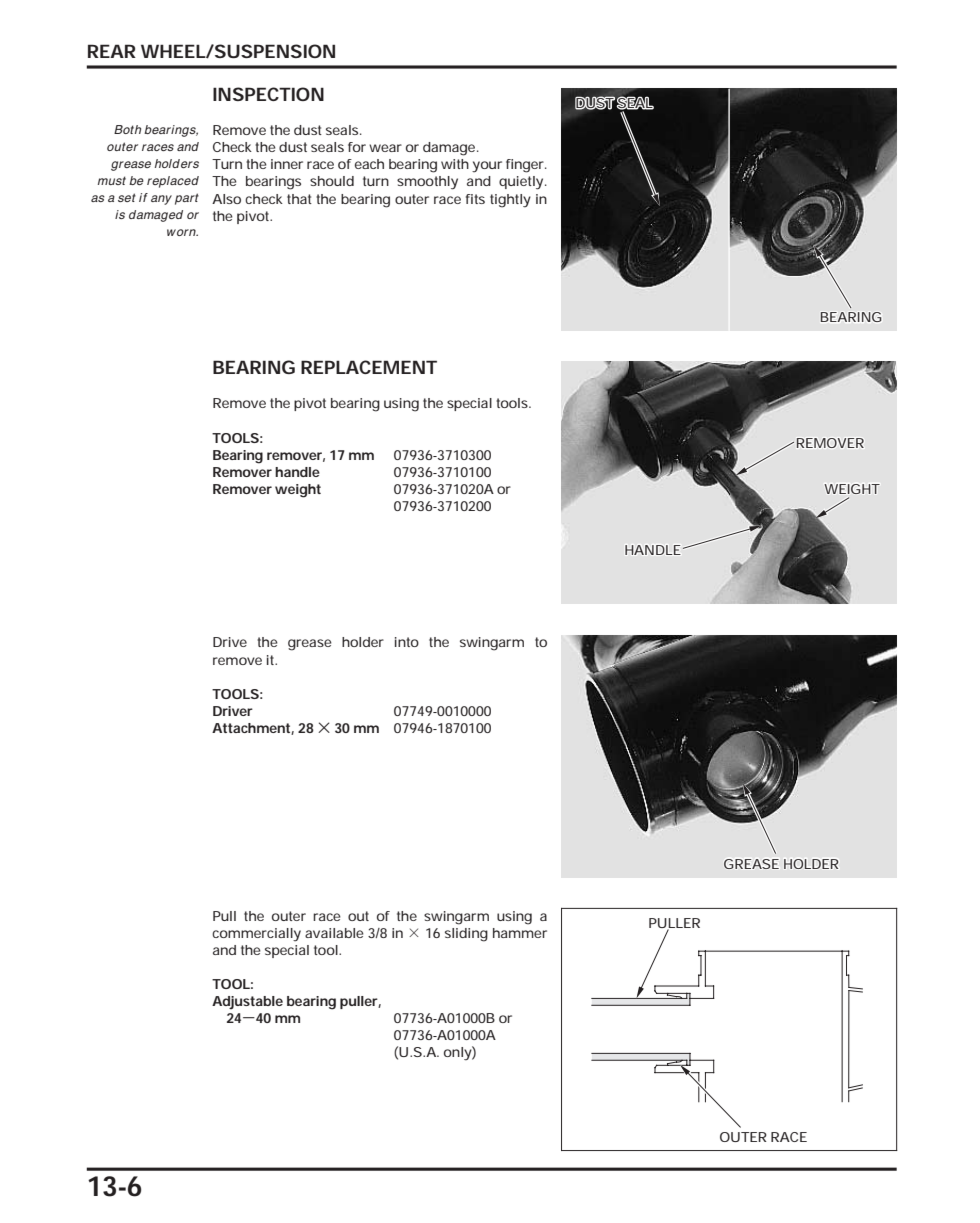  I want to click on tightly, so click(510, 201).
